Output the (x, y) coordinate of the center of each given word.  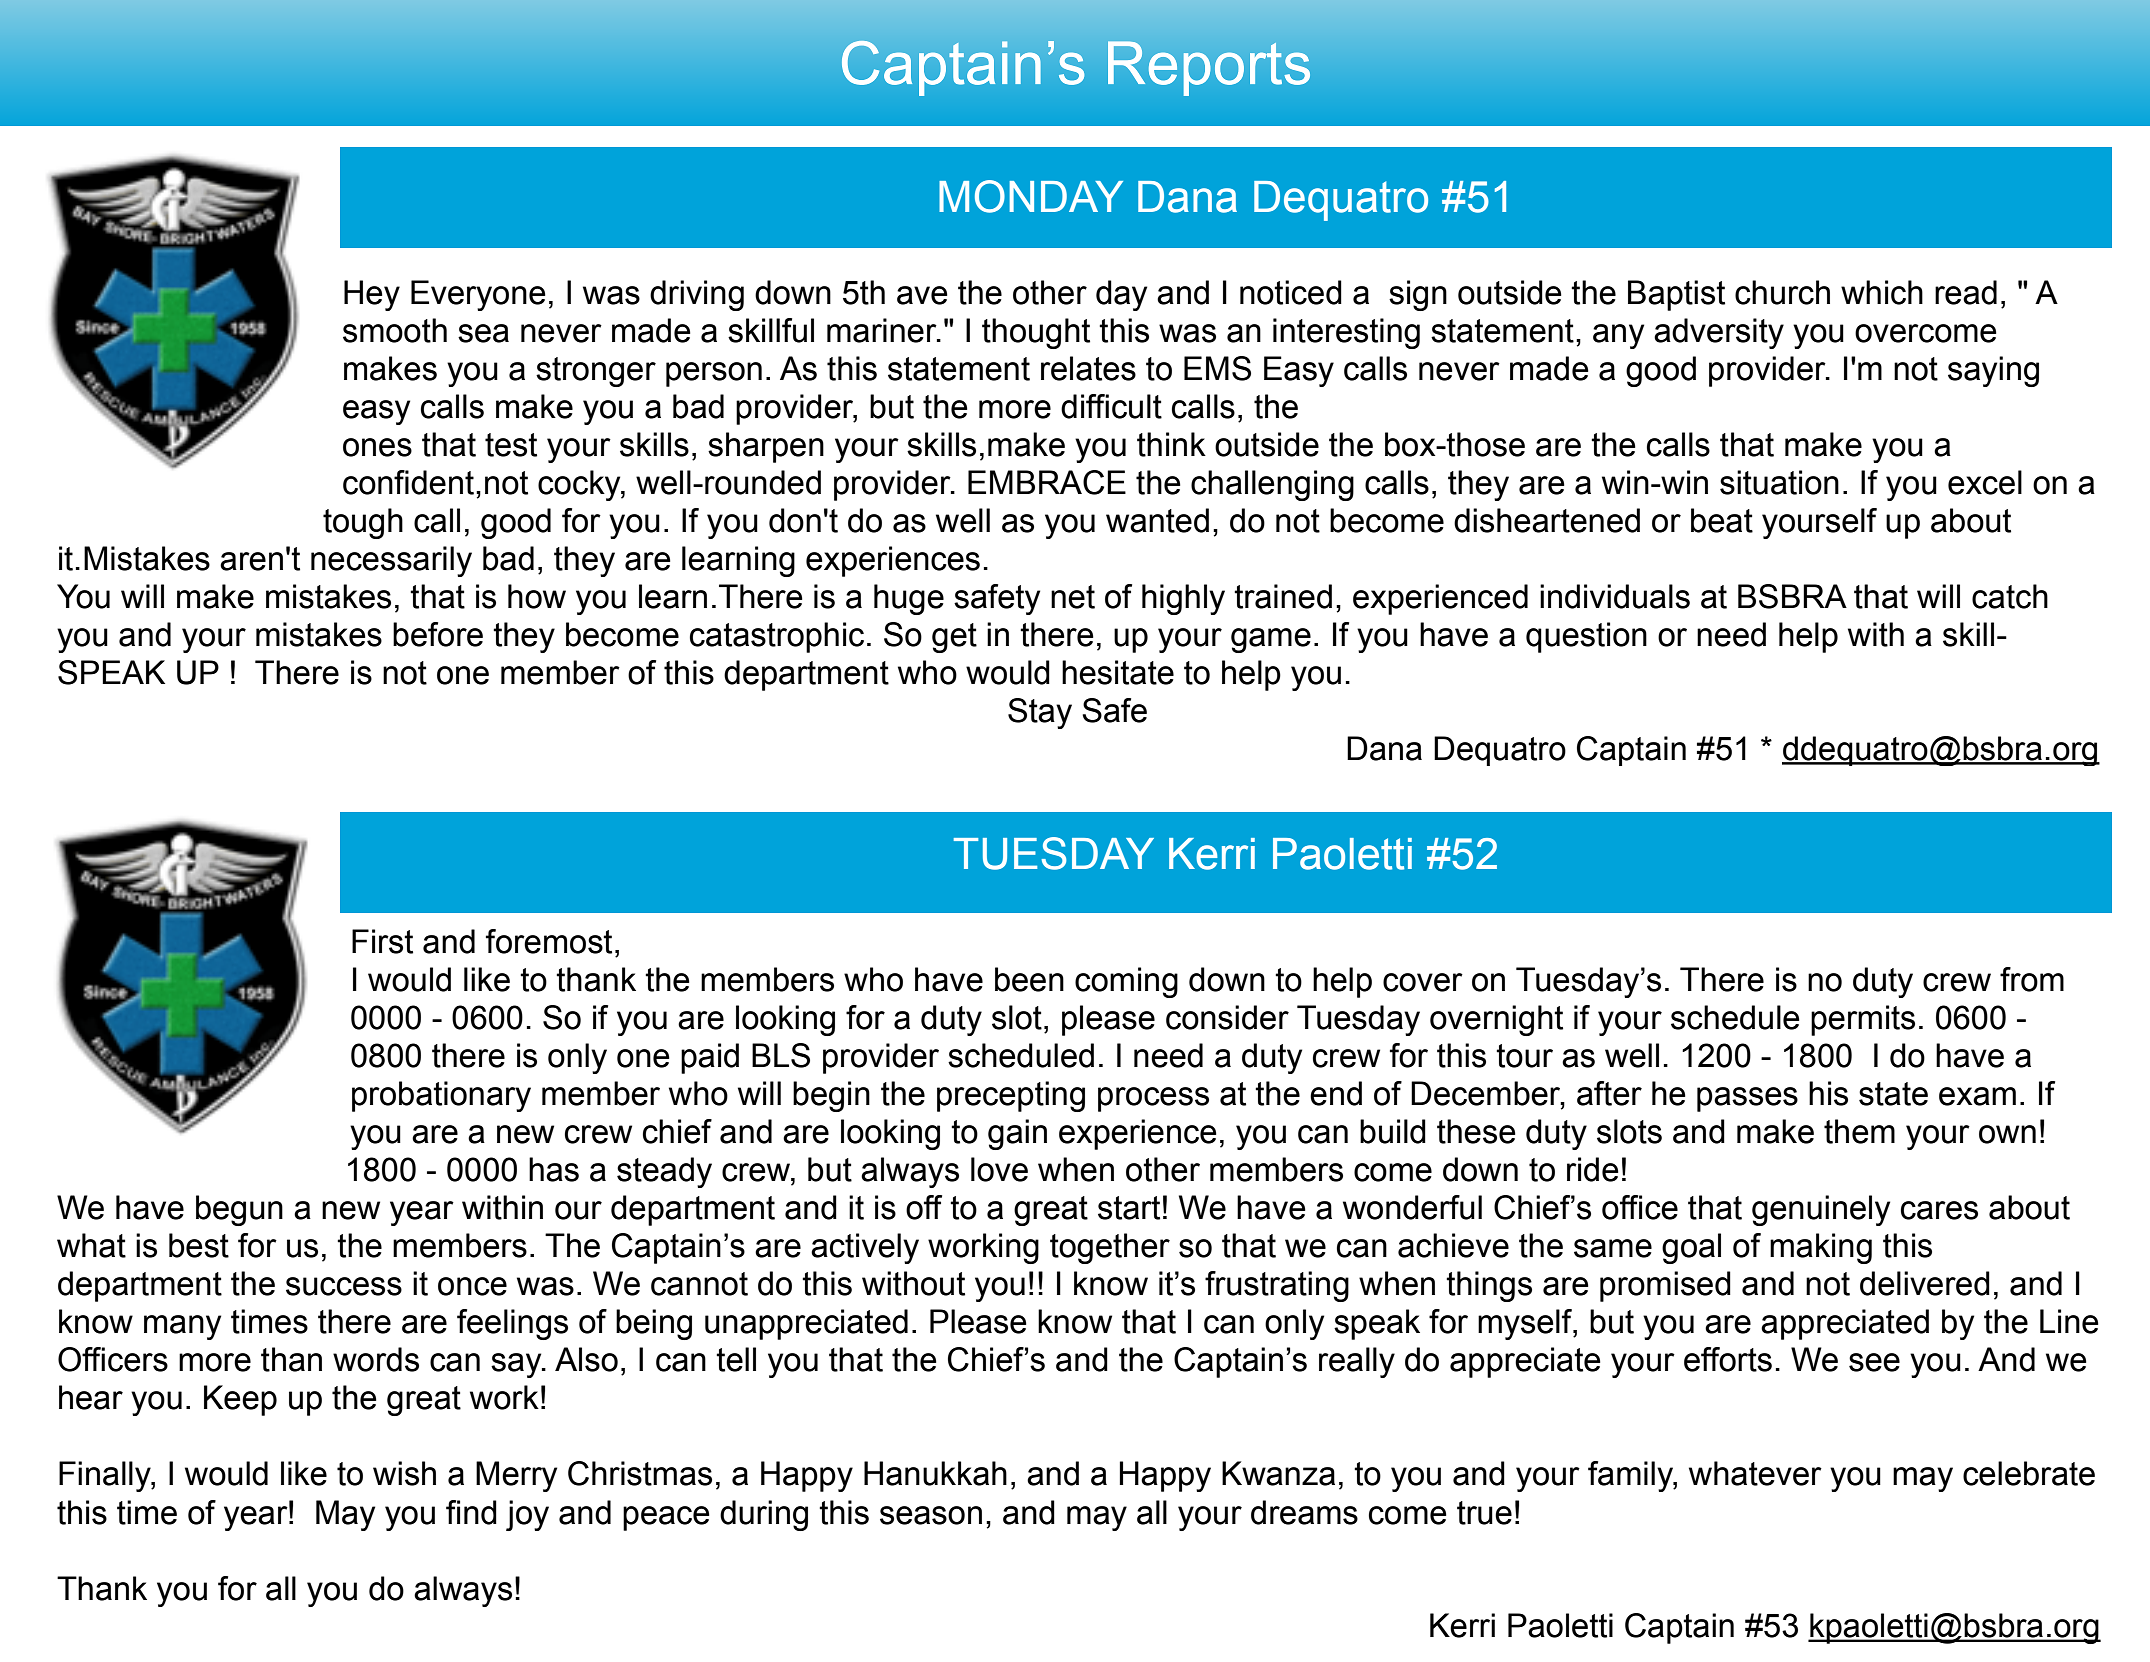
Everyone (478, 295)
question (1586, 637)
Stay (1040, 713)
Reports (1209, 68)
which (1882, 292)
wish (404, 1473)
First (382, 941)
